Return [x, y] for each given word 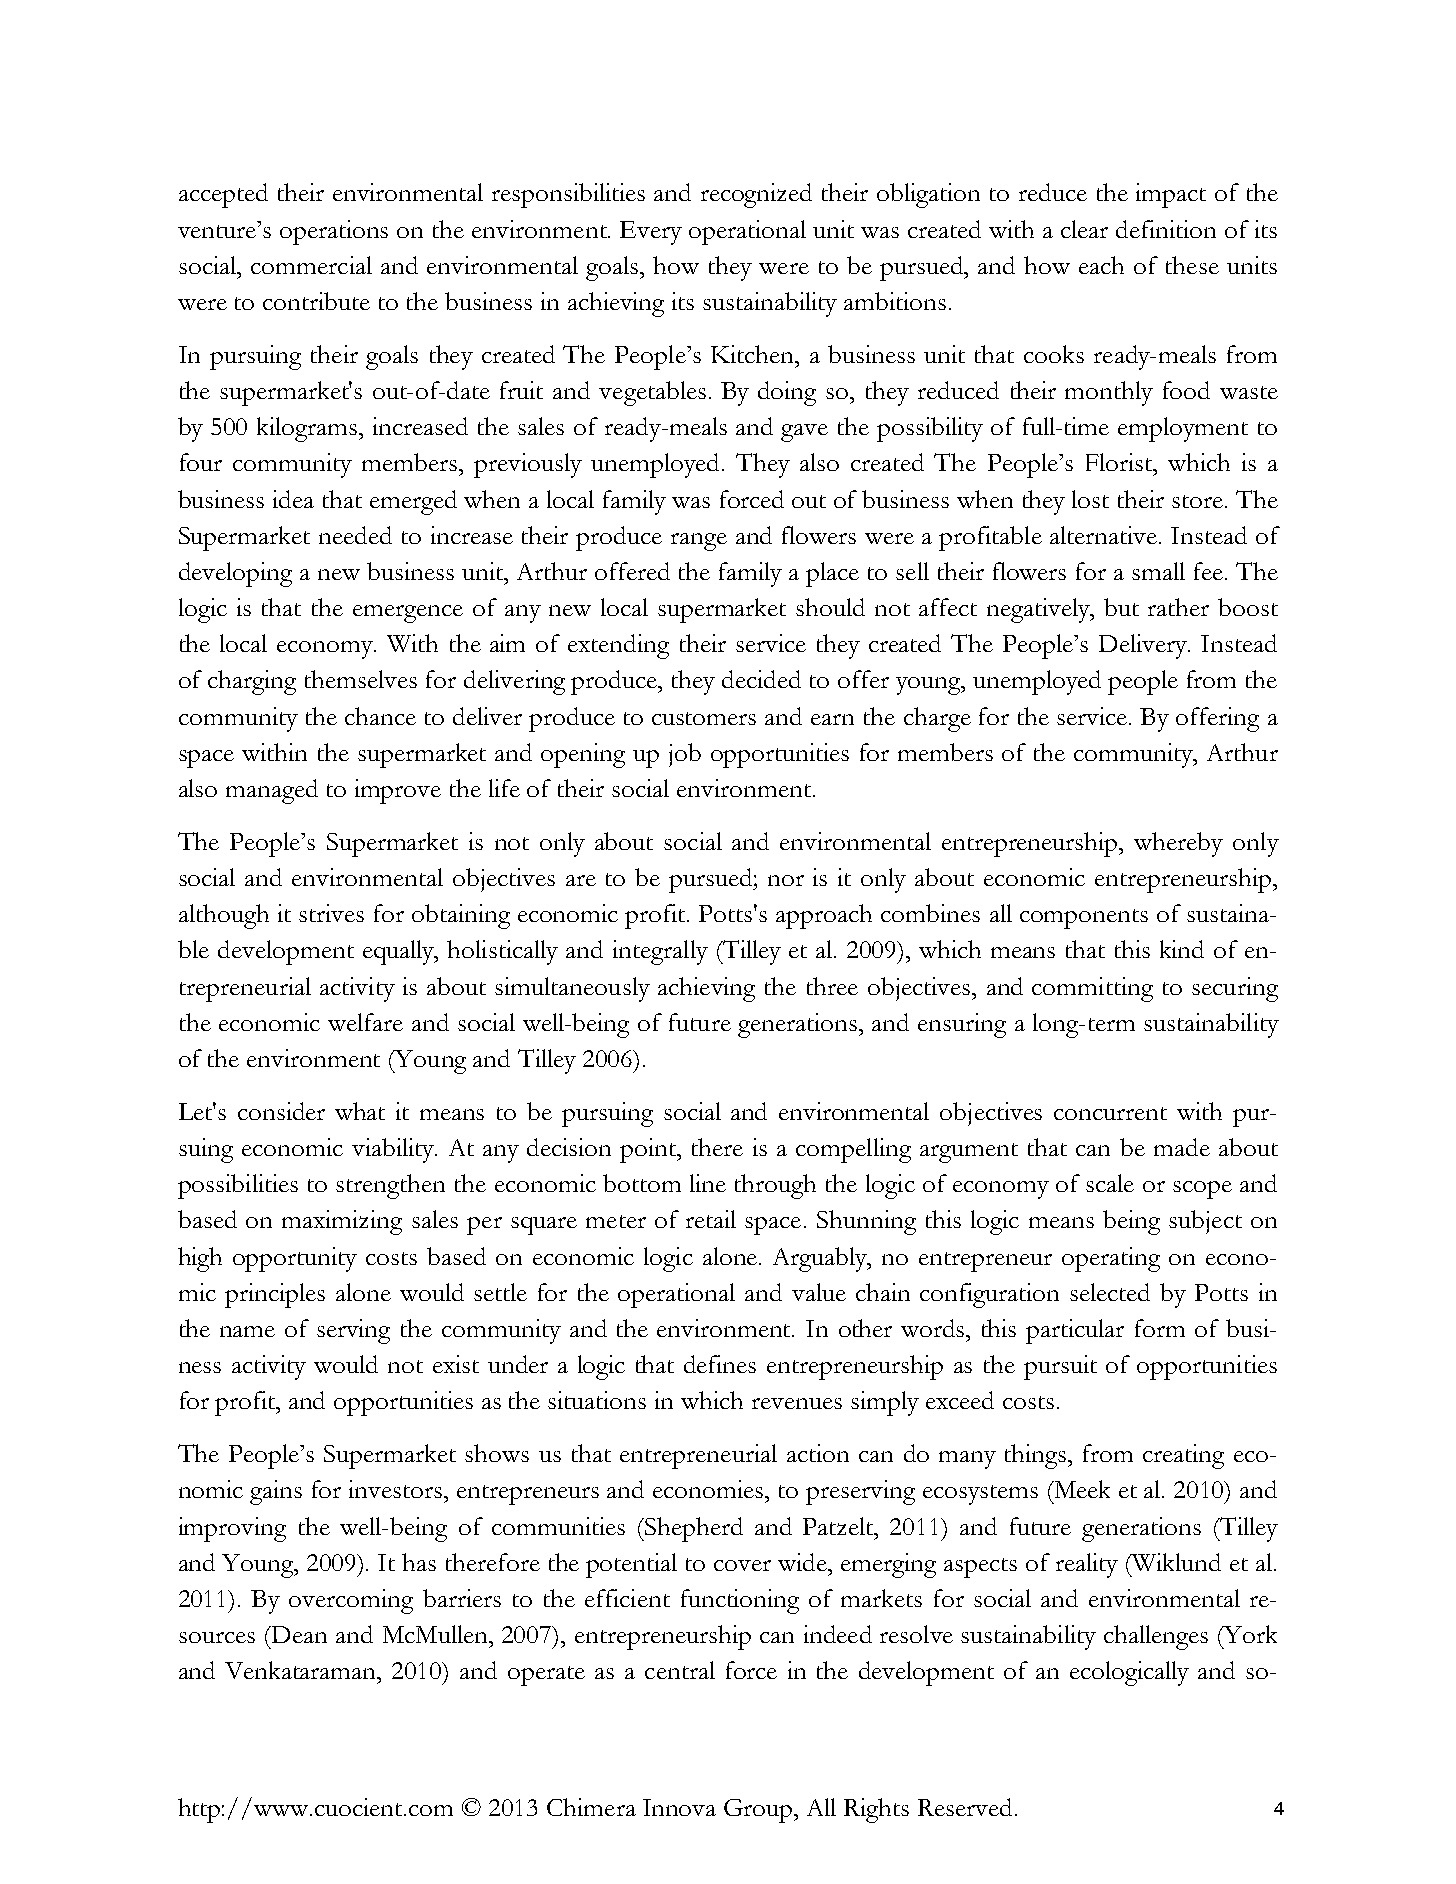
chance [380, 716]
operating [1111, 1259]
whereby [1178, 844]
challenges [1156, 1637]
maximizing [342, 1222]
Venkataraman [302, 1670]
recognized [756, 195]
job [685, 755]
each [1101, 265]
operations [334, 232]
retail [711, 1219]
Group [760, 1811]
